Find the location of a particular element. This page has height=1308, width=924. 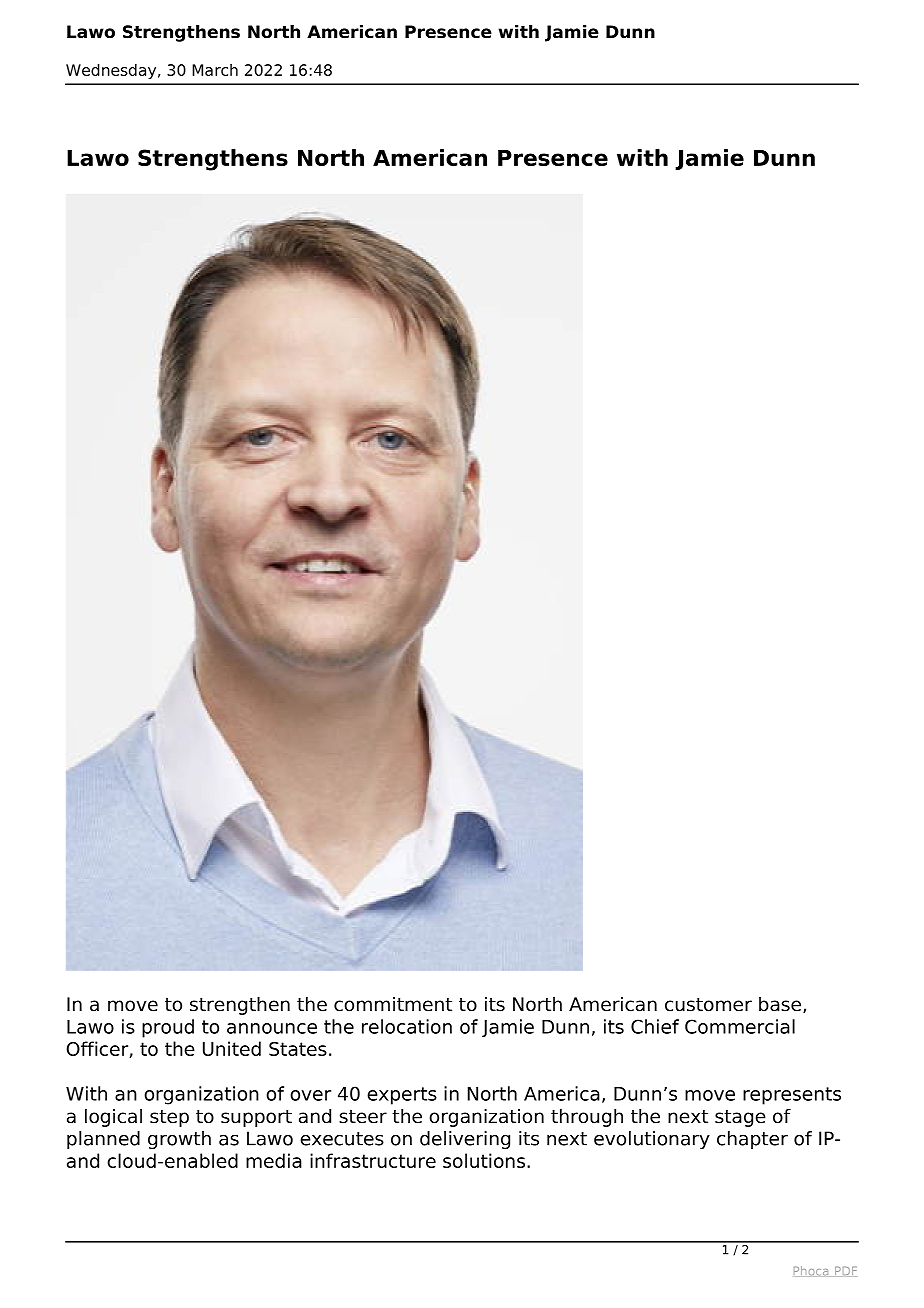

proud is located at coordinates (168, 1028).
